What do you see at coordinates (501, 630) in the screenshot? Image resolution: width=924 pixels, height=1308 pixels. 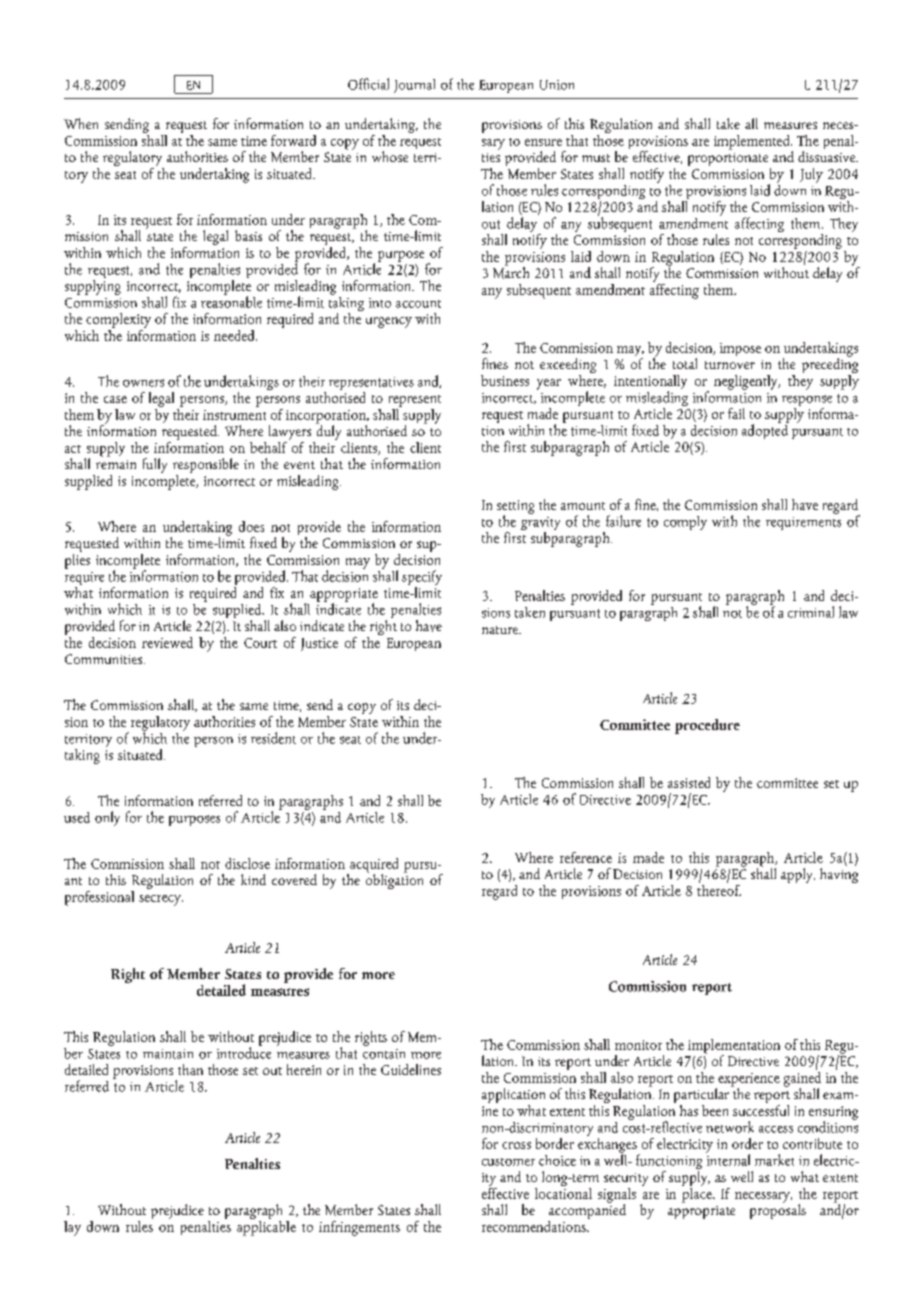 I see `nature` at bounding box center [501, 630].
